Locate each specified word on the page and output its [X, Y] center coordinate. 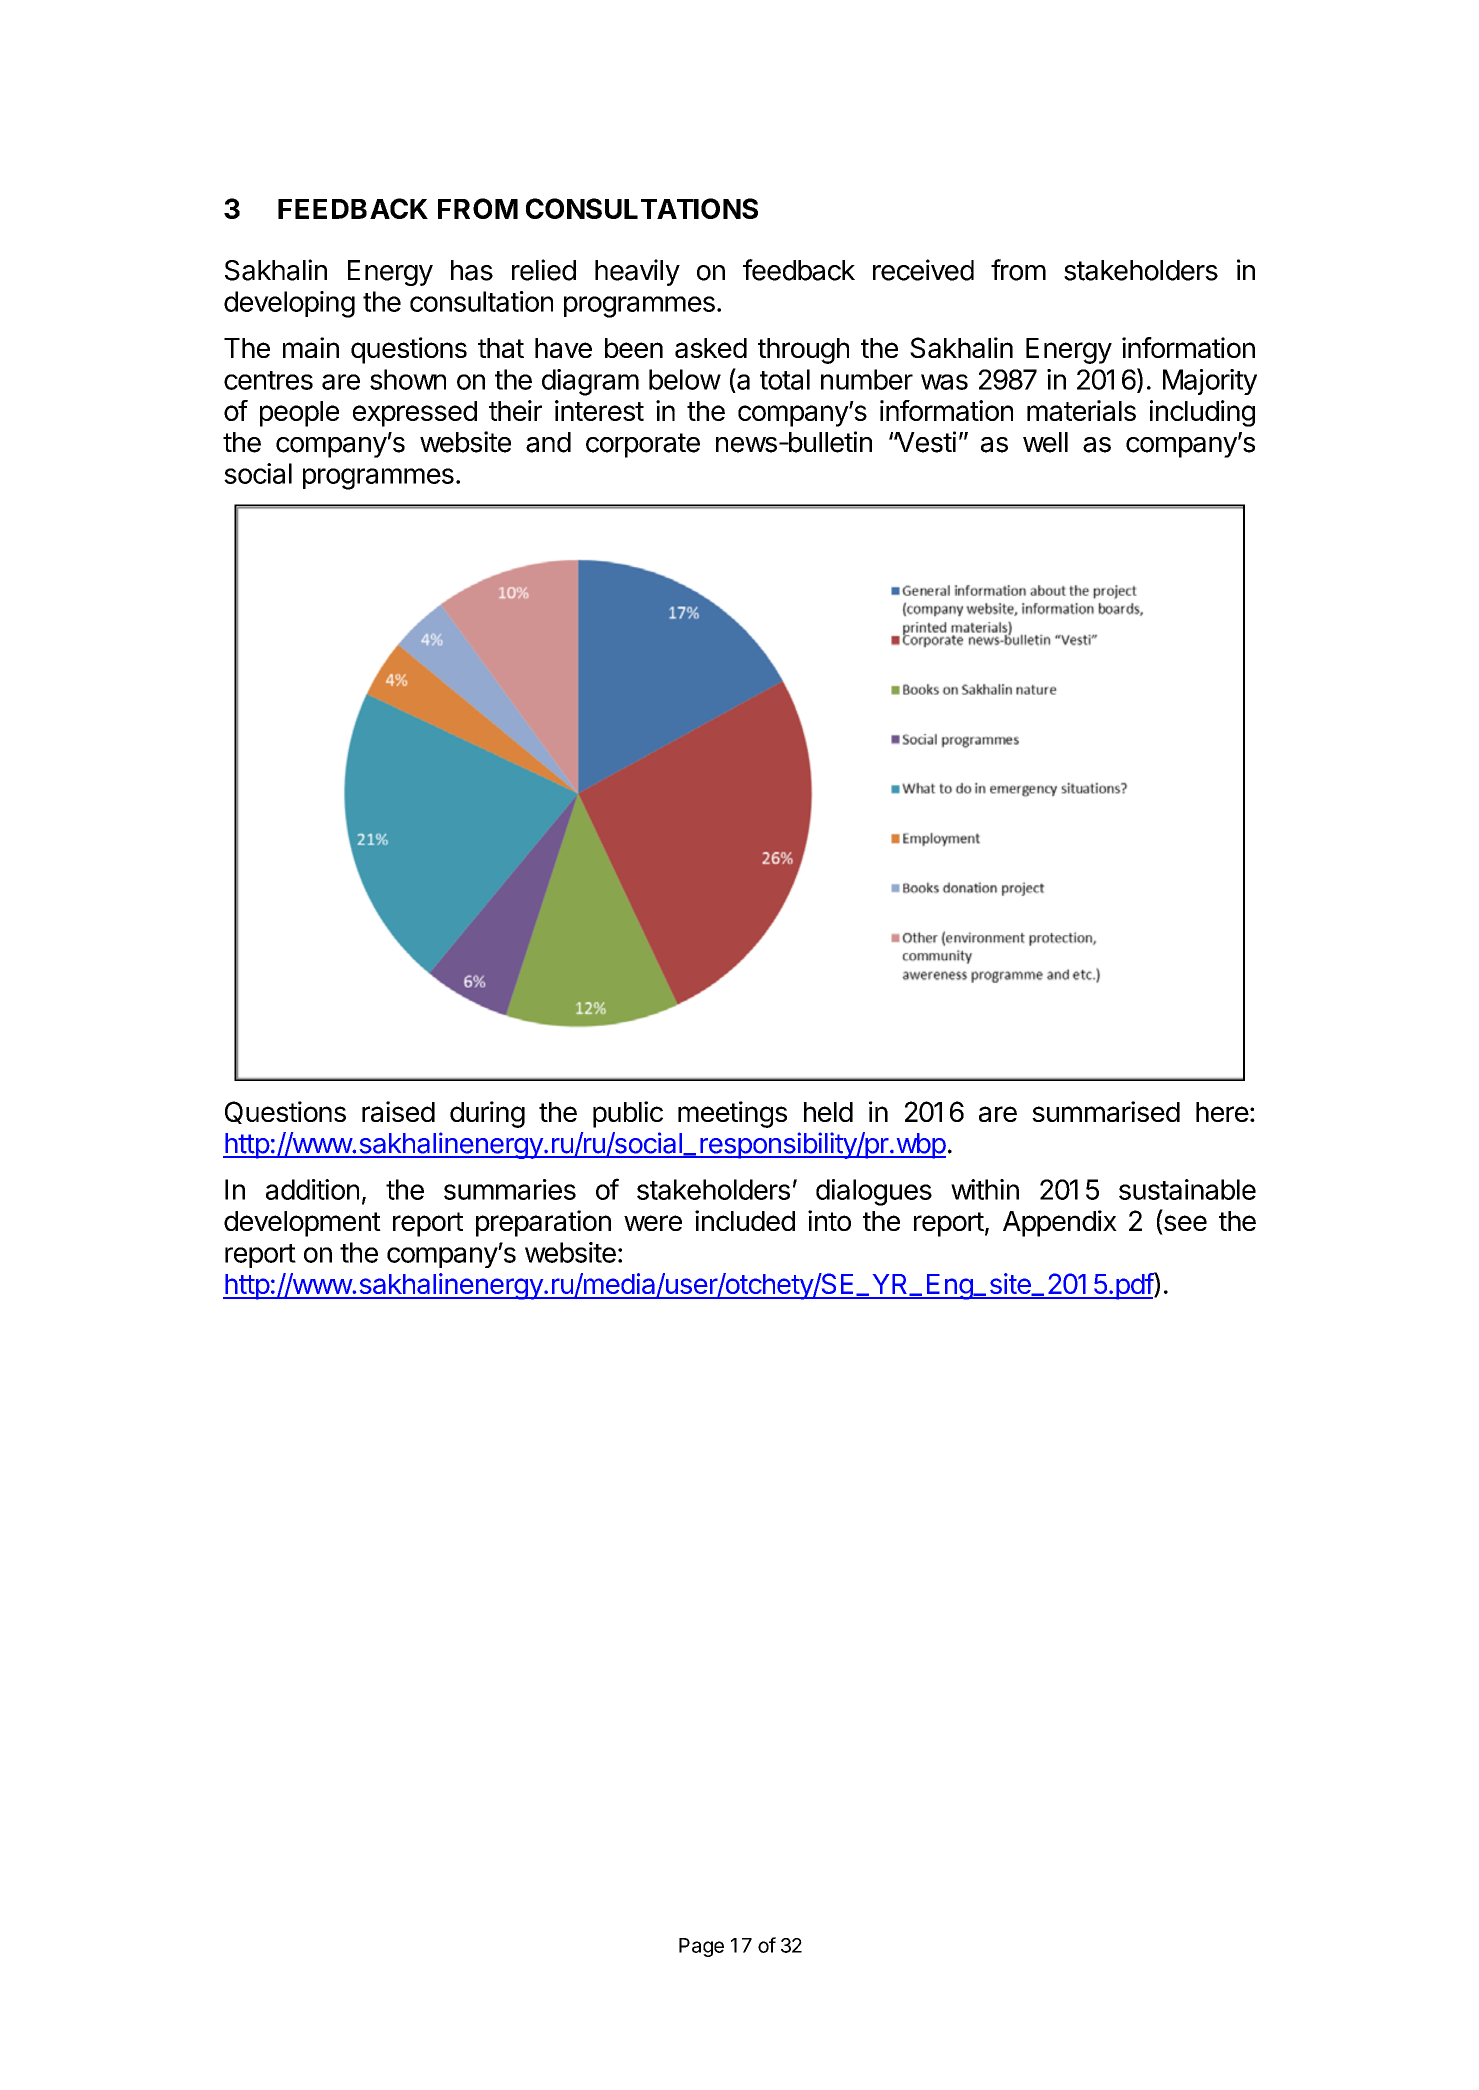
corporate [643, 445]
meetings [732, 1114]
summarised [1106, 1111]
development [302, 1224]
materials [1081, 410]
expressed [415, 414]
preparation [543, 1223]
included [745, 1220]
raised [398, 1111]
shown [408, 379]
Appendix [1060, 1223]
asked [711, 348]
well [1045, 442]
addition [312, 1189]
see [1184, 1224]
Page [701, 1947]
